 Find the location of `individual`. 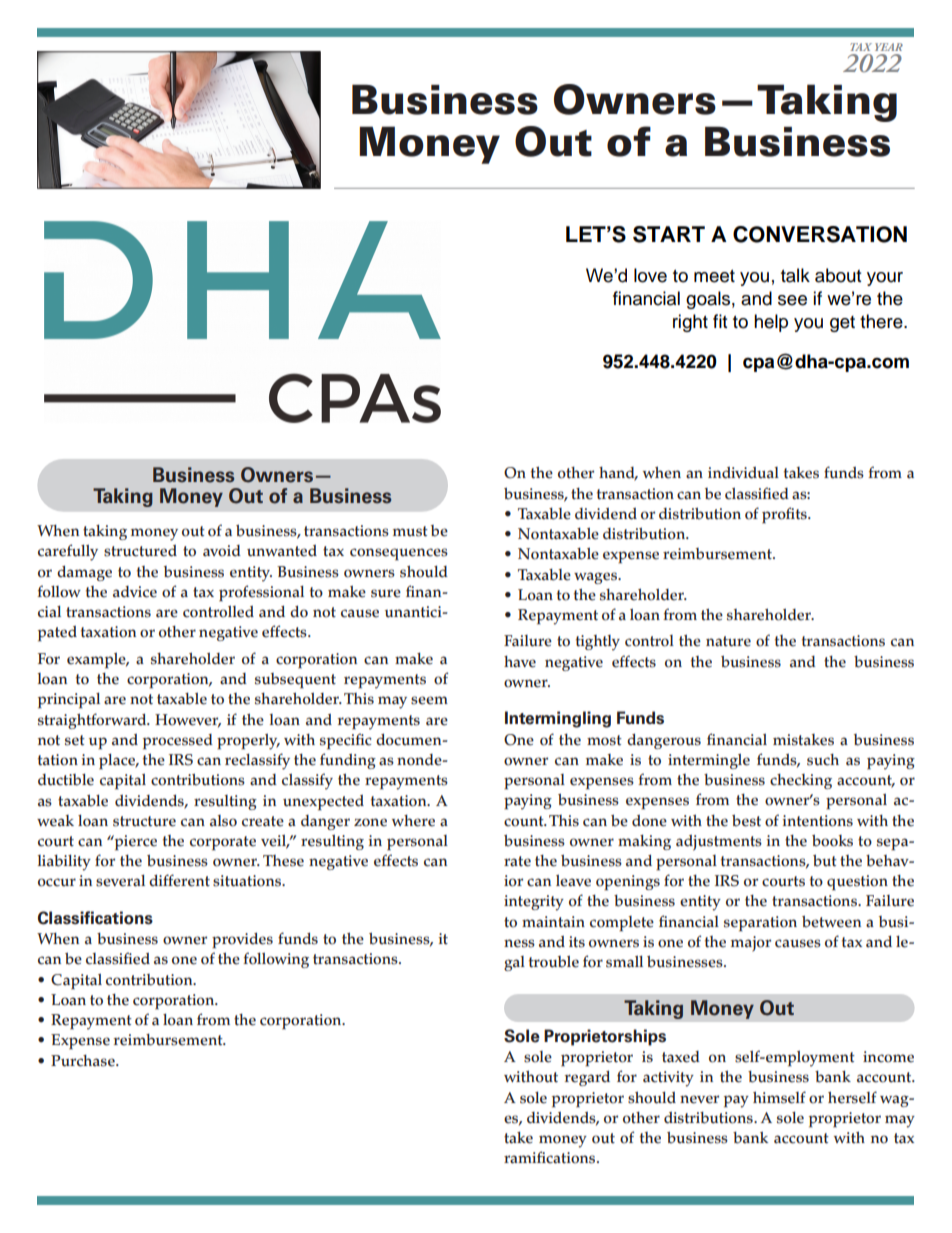

individual is located at coordinates (743, 473).
